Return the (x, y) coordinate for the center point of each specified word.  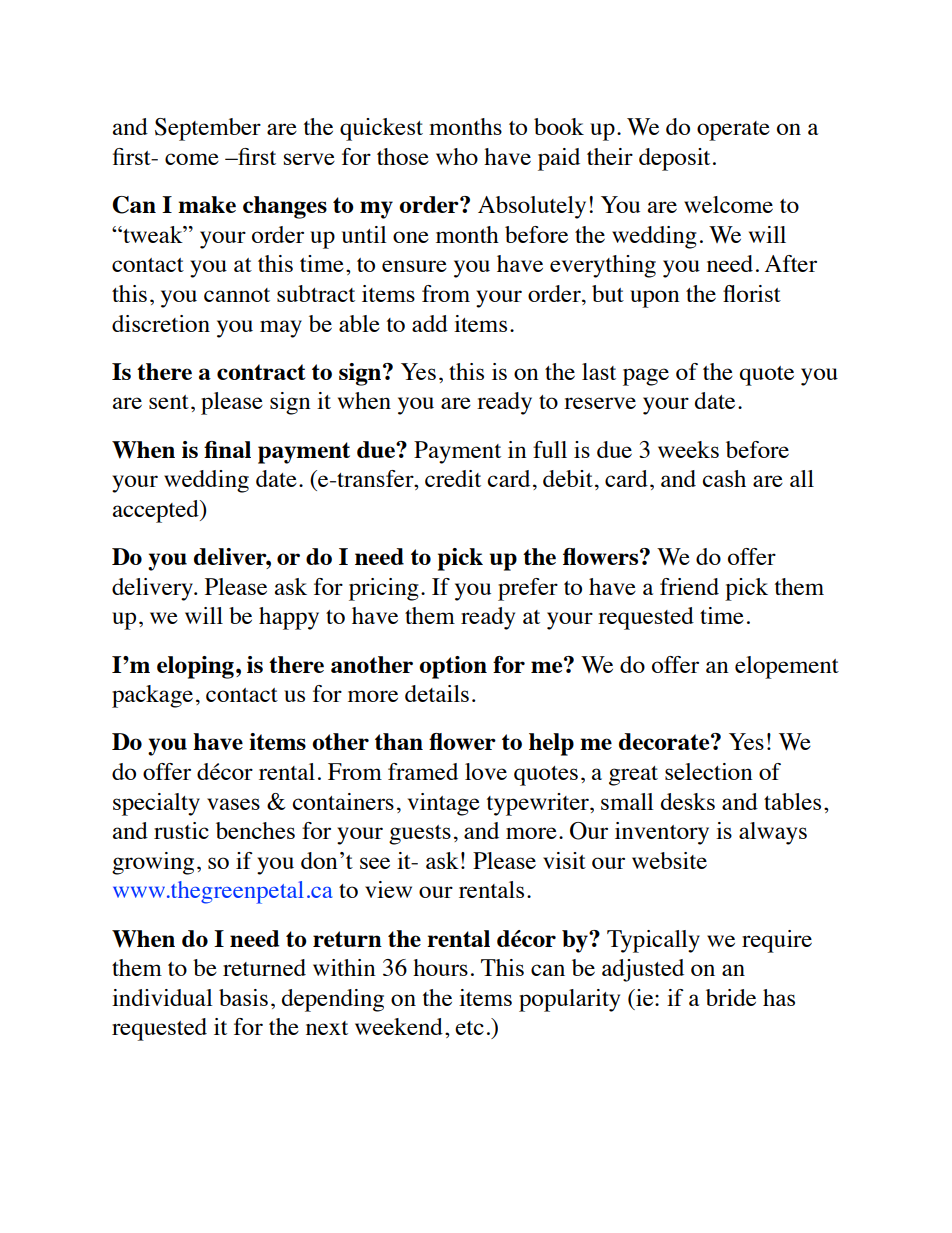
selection (709, 771)
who (457, 156)
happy (289, 618)
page (646, 377)
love (486, 771)
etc (469, 1028)
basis (243, 997)
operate (733, 131)
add (430, 323)
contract (261, 372)
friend (689, 586)
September (208, 129)
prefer (528, 589)
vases (233, 804)
